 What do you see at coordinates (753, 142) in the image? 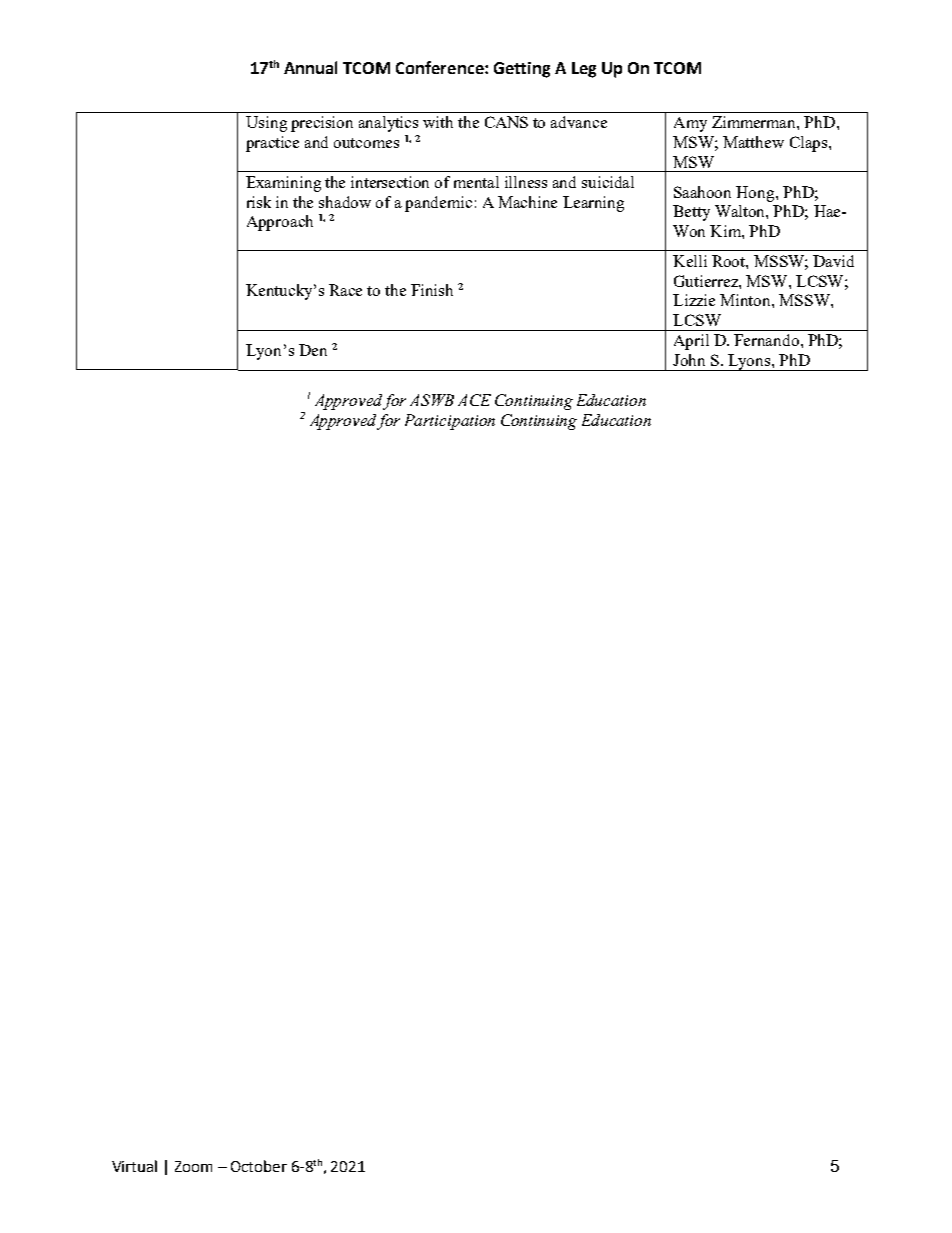
I see `Matthew` at bounding box center [753, 142].
